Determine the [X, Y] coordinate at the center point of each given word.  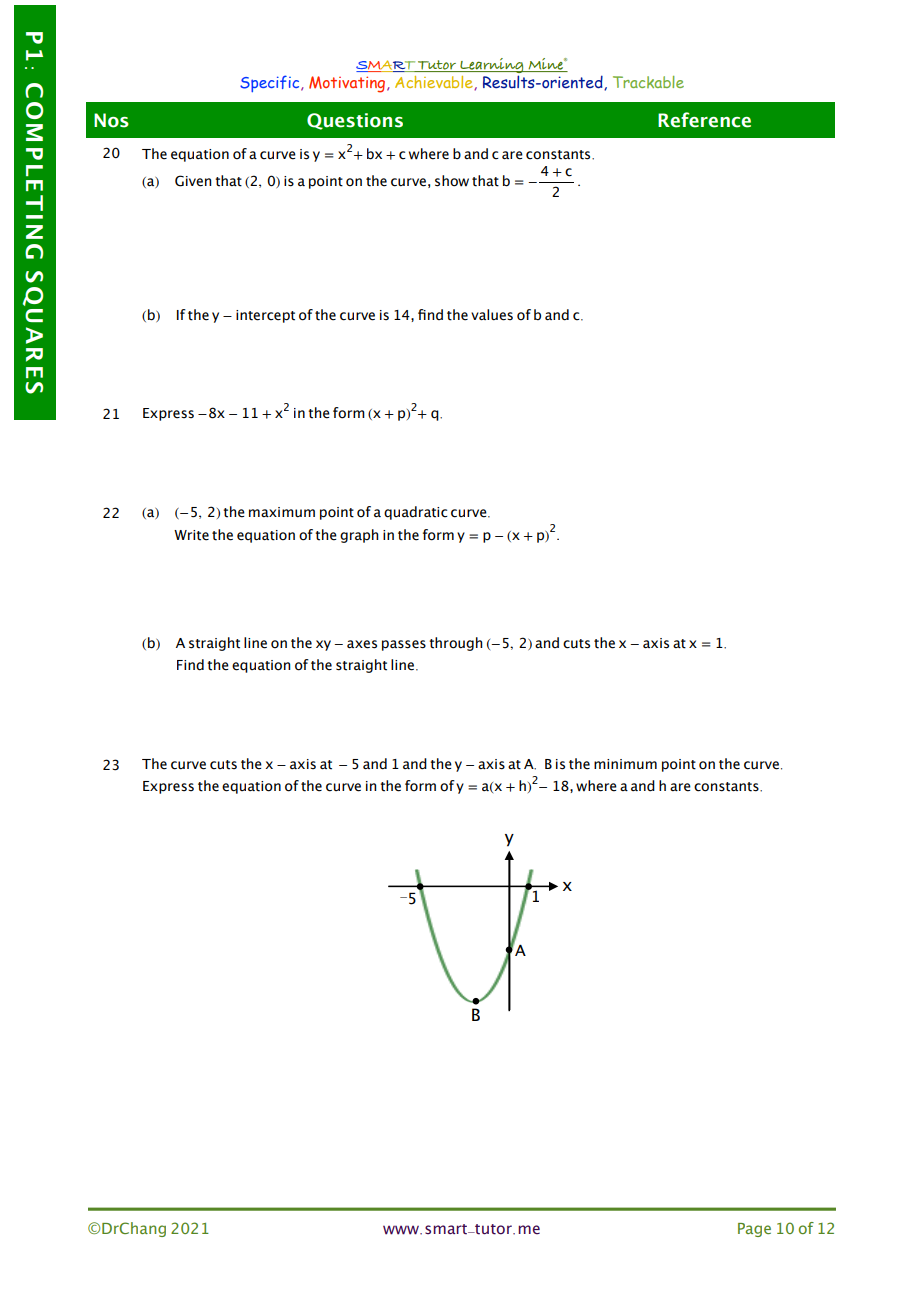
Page [754, 1230]
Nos [111, 120]
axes [362, 644]
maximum [282, 512]
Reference [704, 120]
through [455, 644]
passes [404, 645]
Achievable [435, 83]
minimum [625, 764]
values [492, 315]
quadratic [416, 513]
